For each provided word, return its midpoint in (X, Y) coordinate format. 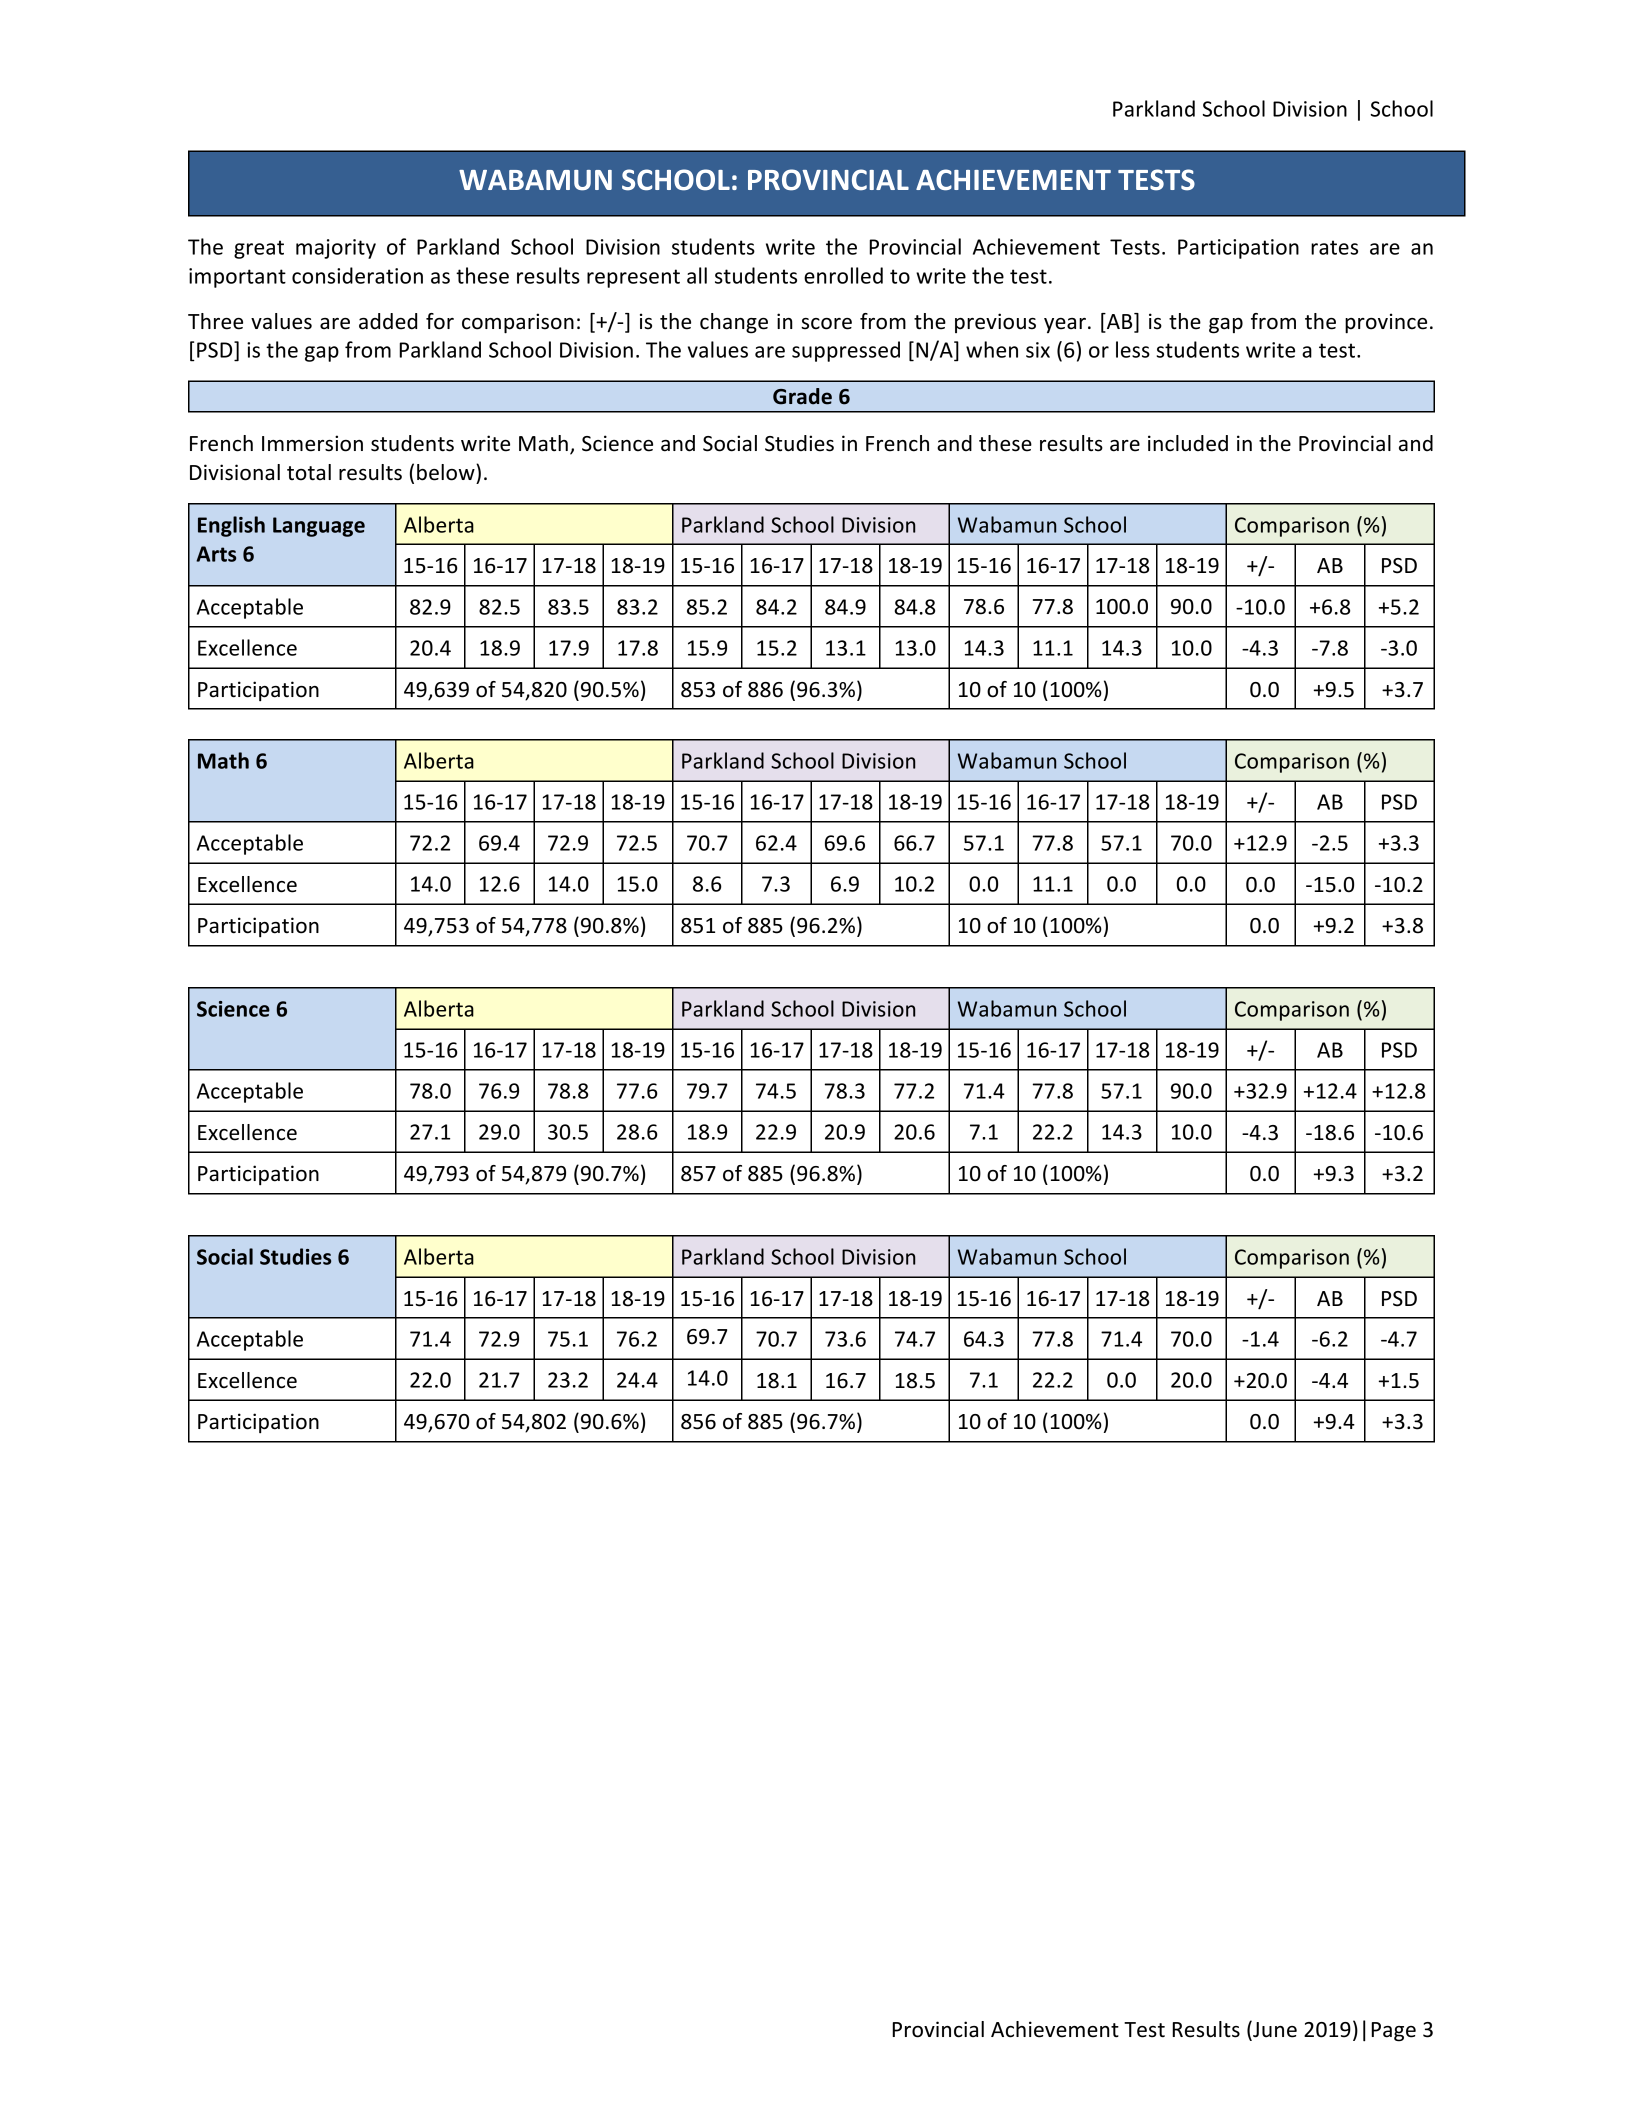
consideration (357, 275)
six (1038, 350)
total (309, 472)
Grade (802, 396)
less (1133, 349)
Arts (216, 554)
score (826, 324)
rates (1334, 247)
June (1274, 2030)
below (447, 472)
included (1188, 443)
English (231, 526)
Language (319, 527)
